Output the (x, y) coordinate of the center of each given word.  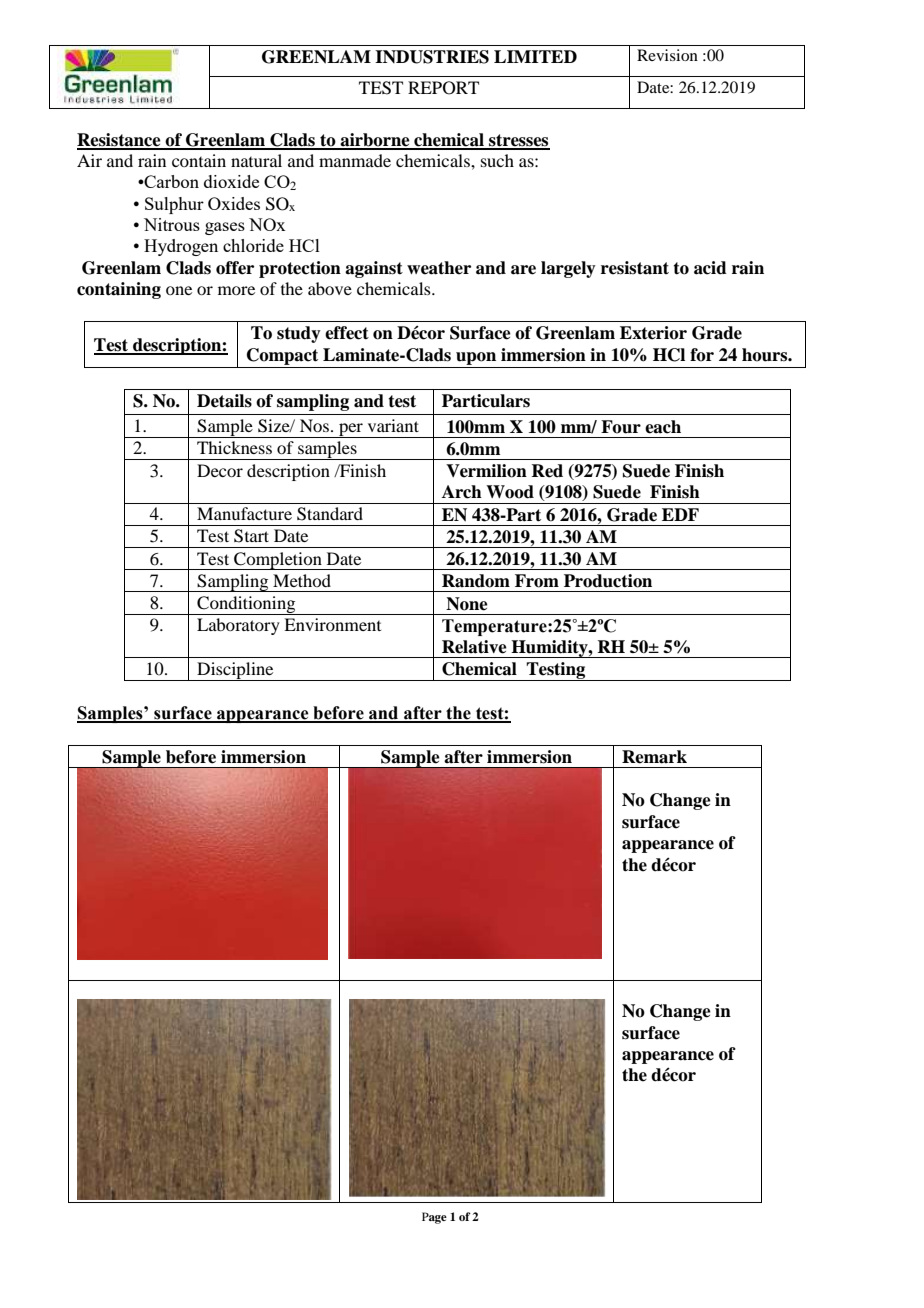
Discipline (235, 671)
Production (608, 581)
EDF (680, 514)
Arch (462, 492)
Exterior (653, 333)
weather (439, 268)
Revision (667, 55)
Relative (474, 647)
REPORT (443, 88)
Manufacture (244, 513)
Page (434, 1218)
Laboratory (238, 626)
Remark (654, 757)
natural (256, 160)
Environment (332, 624)
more (236, 290)
